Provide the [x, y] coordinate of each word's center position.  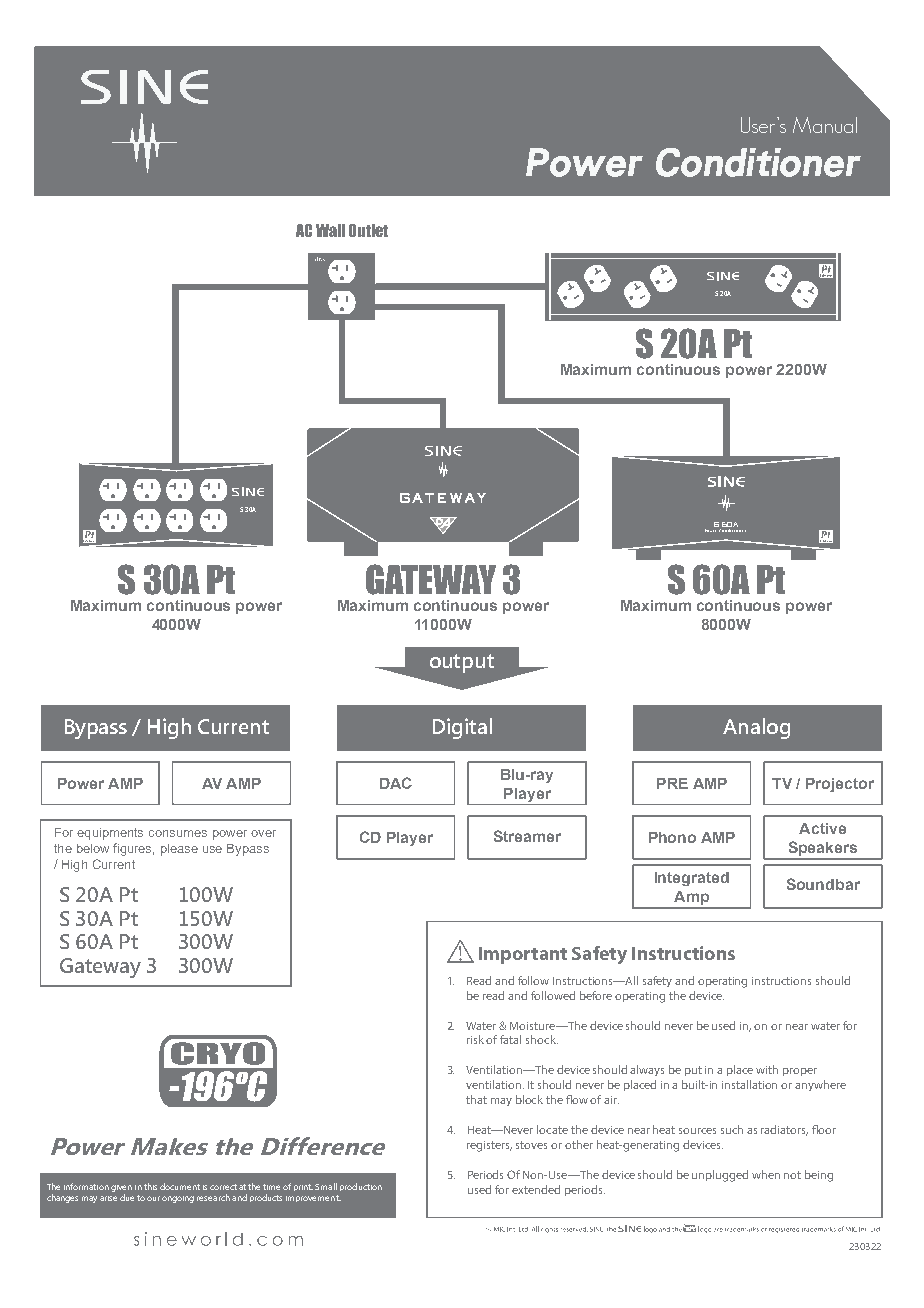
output [462, 663]
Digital [462, 728]
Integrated [692, 879]
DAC [396, 783]
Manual [825, 125]
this [150, 1186]
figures [133, 849]
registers [489, 1146]
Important [523, 955]
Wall [330, 230]
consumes [178, 833]
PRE [672, 783]
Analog [756, 728]
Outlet [368, 230]
